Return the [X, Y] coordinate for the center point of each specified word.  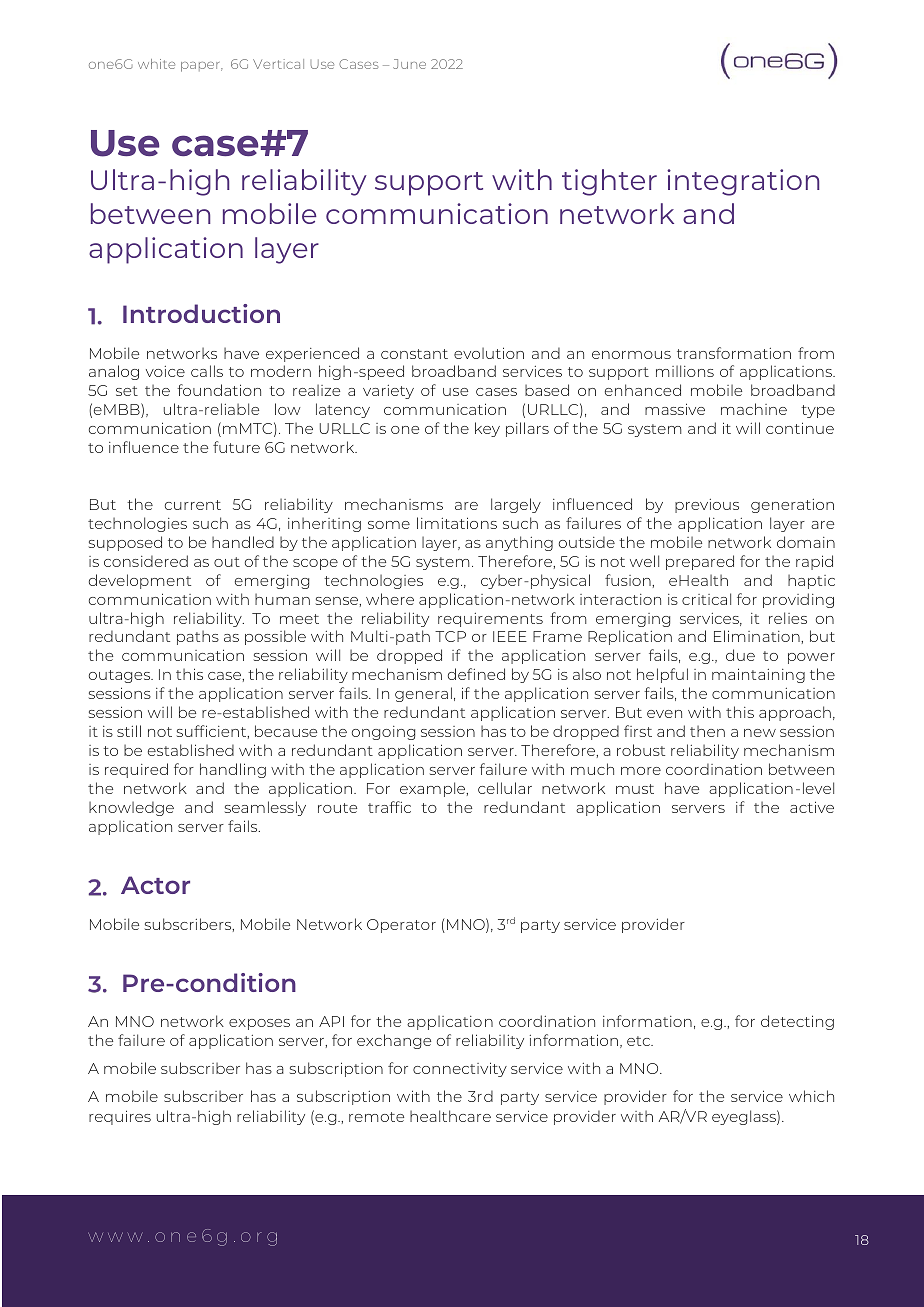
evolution [489, 353]
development [140, 581]
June [409, 64]
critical [706, 599]
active [812, 807]
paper [202, 67]
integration [743, 182]
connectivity [460, 1069]
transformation [734, 353]
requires [120, 1117]
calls [207, 371]
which [811, 1096]
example [434, 789]
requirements [490, 620]
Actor [155, 885]
